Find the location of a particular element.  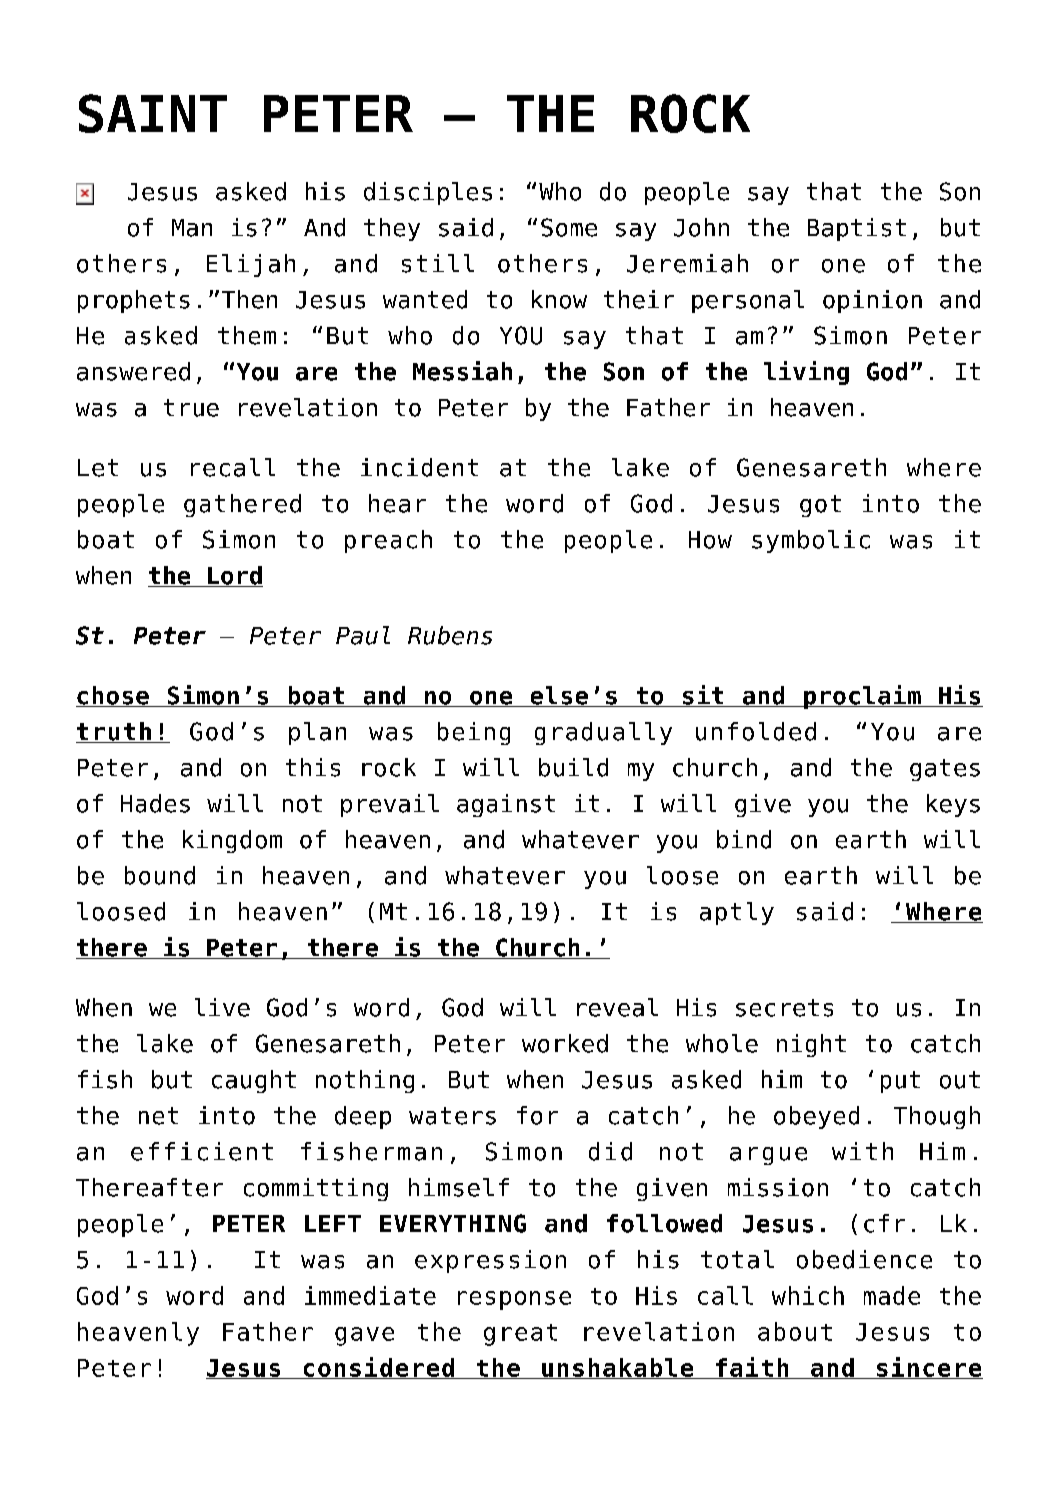

preach is located at coordinates (388, 541).
